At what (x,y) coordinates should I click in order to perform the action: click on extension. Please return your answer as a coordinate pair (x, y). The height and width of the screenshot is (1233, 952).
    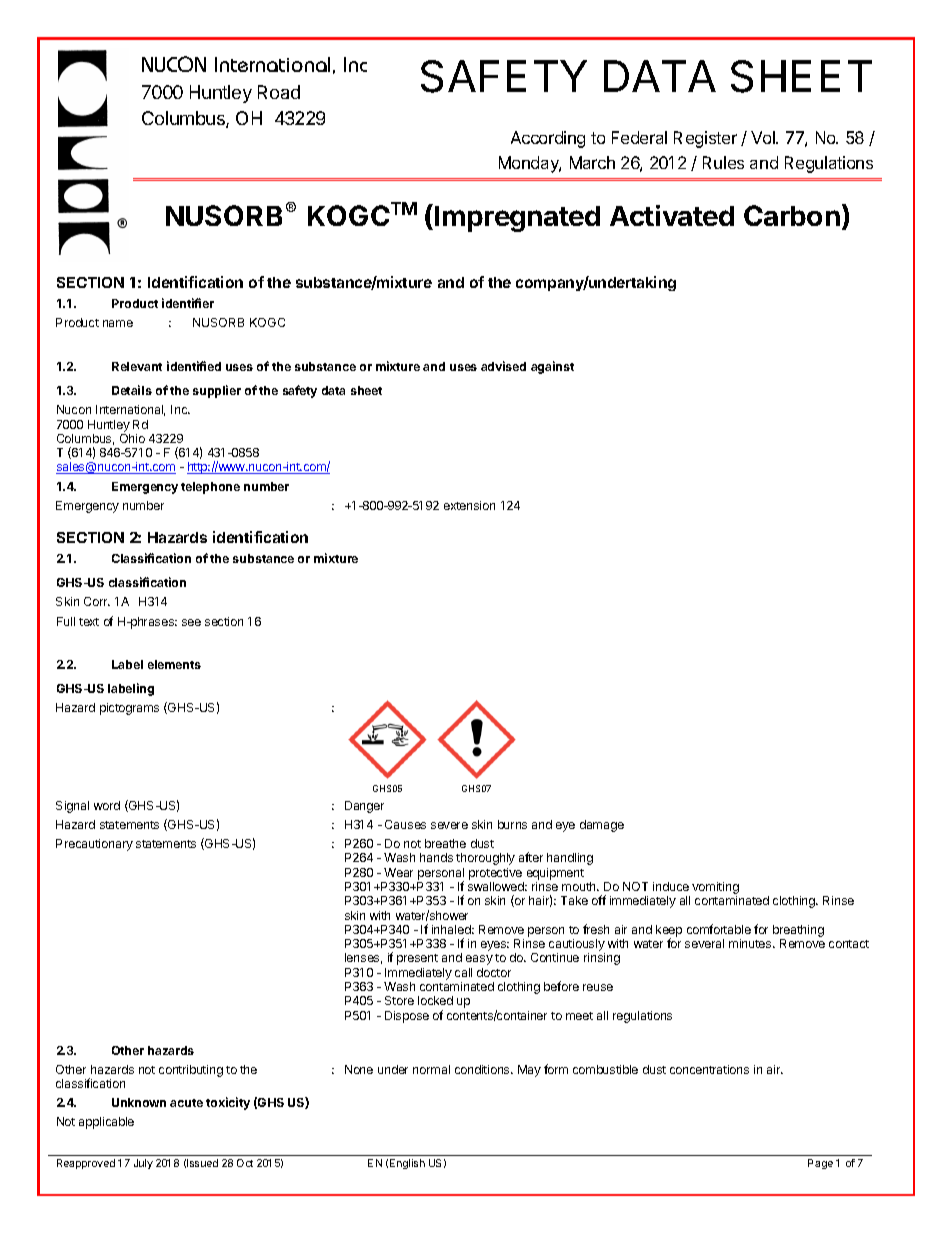
    Looking at the image, I should click on (469, 505).
